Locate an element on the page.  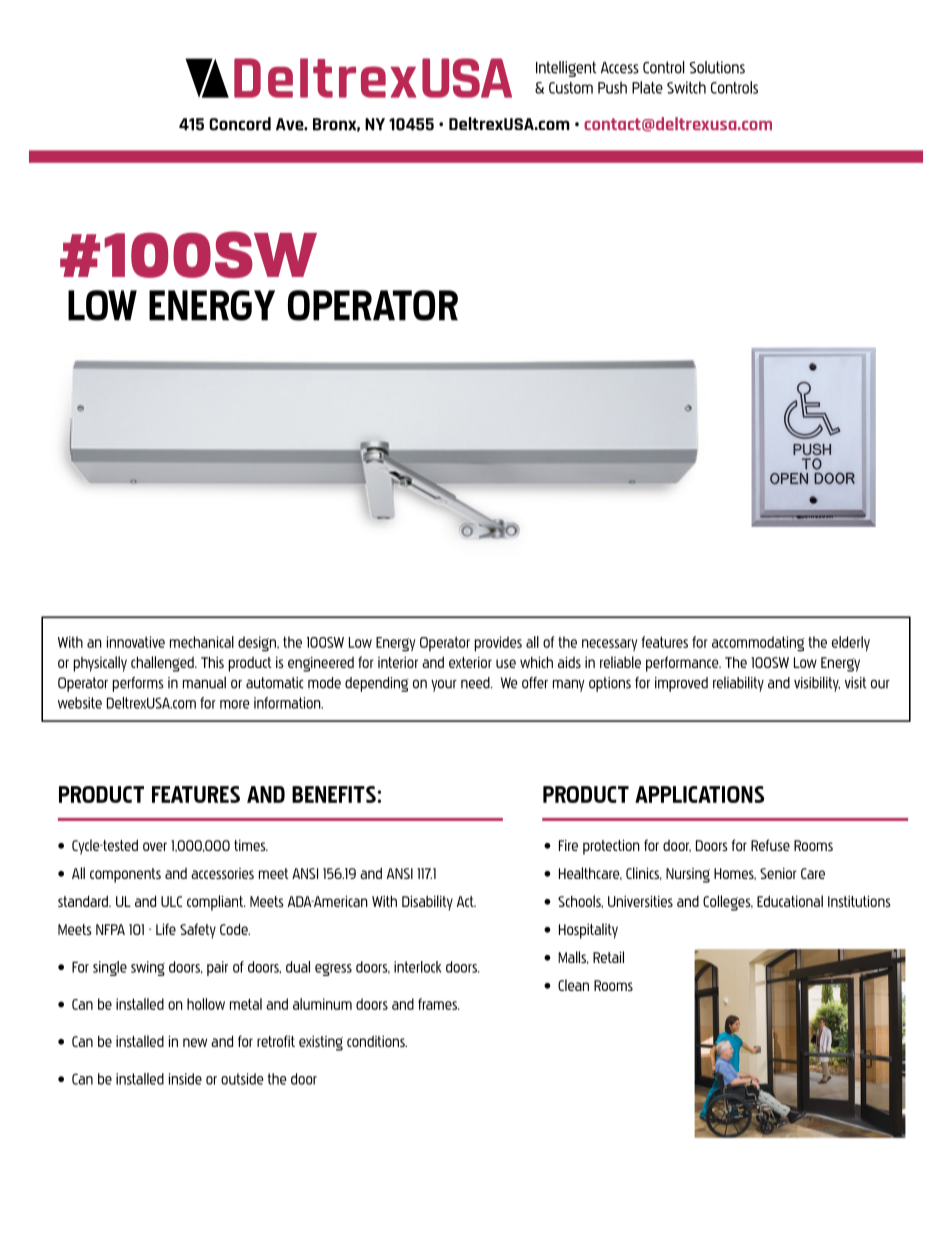
Concord is located at coordinates (240, 124).
